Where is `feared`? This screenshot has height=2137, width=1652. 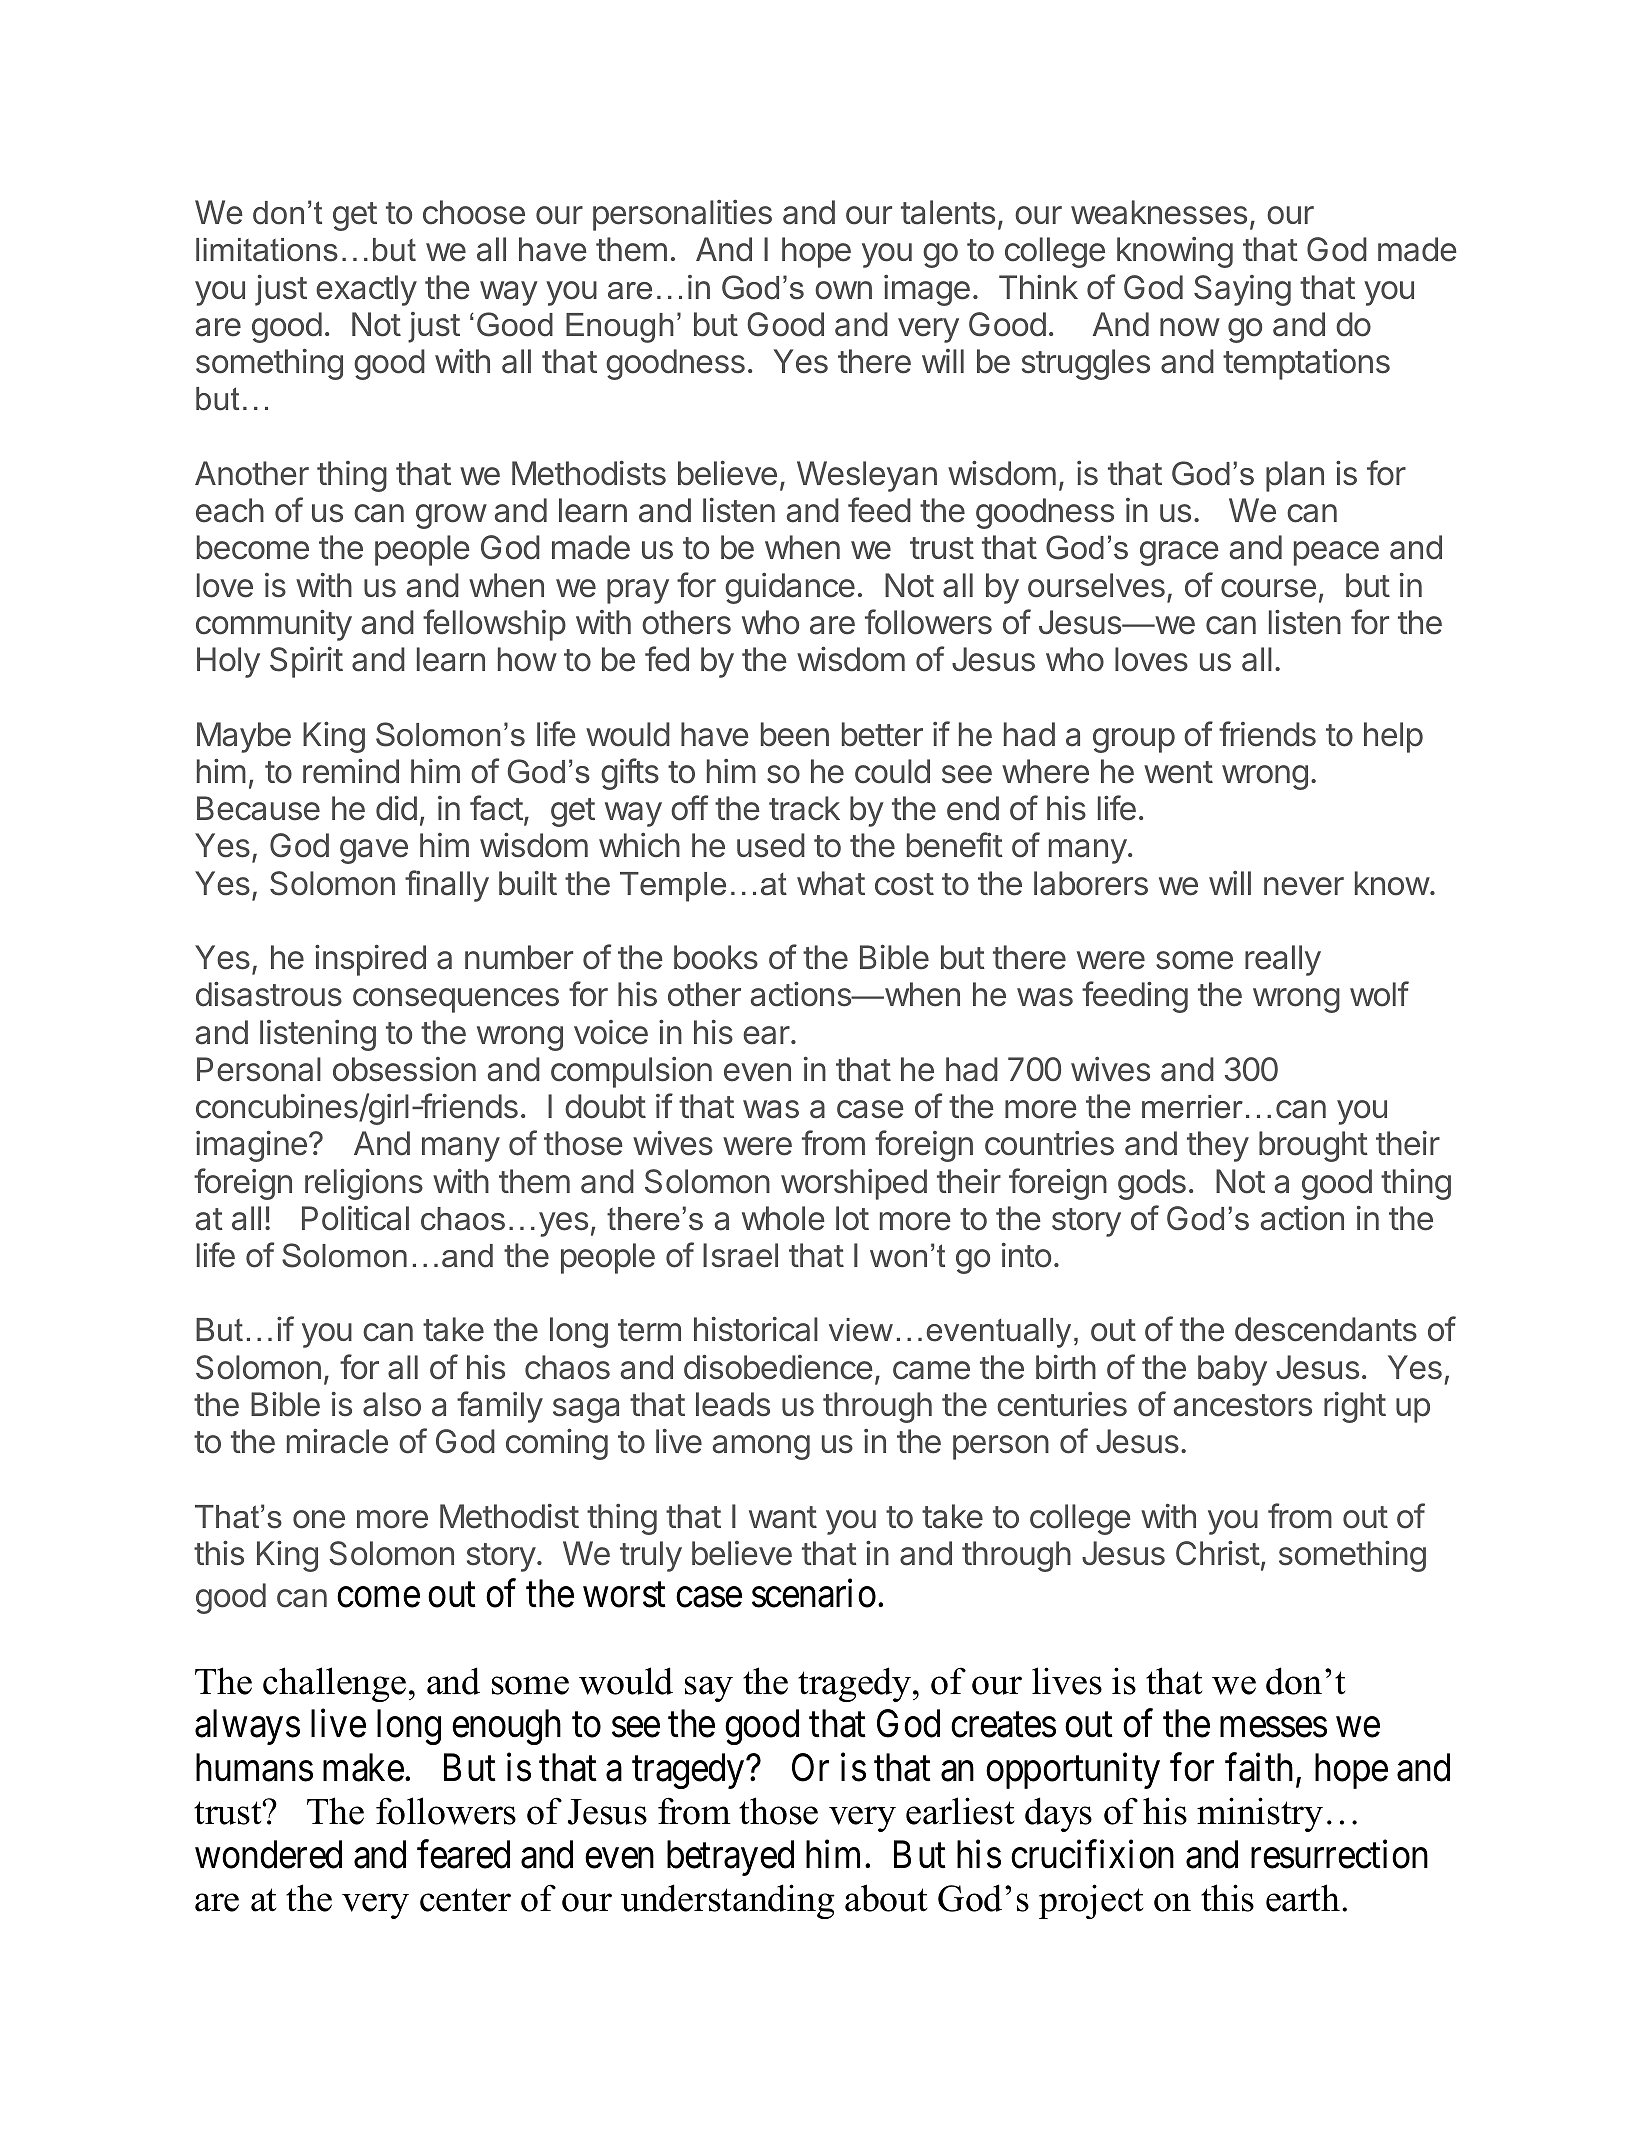
feared is located at coordinates (463, 1854).
